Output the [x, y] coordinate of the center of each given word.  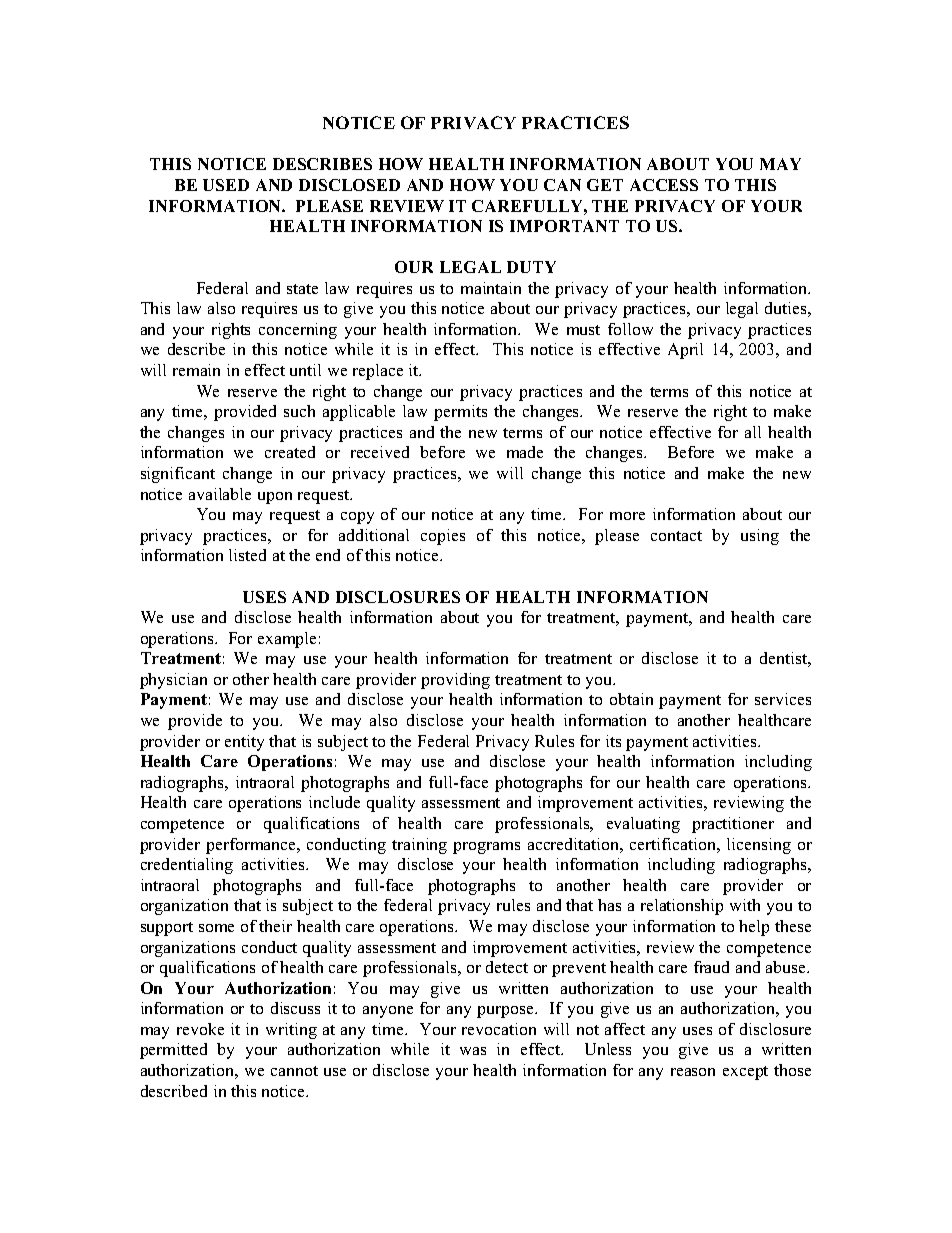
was [473, 1051]
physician [173, 681]
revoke [200, 1029]
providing [455, 681]
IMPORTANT [564, 226]
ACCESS [664, 185]
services [783, 699]
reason [693, 1072]
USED [226, 185]
